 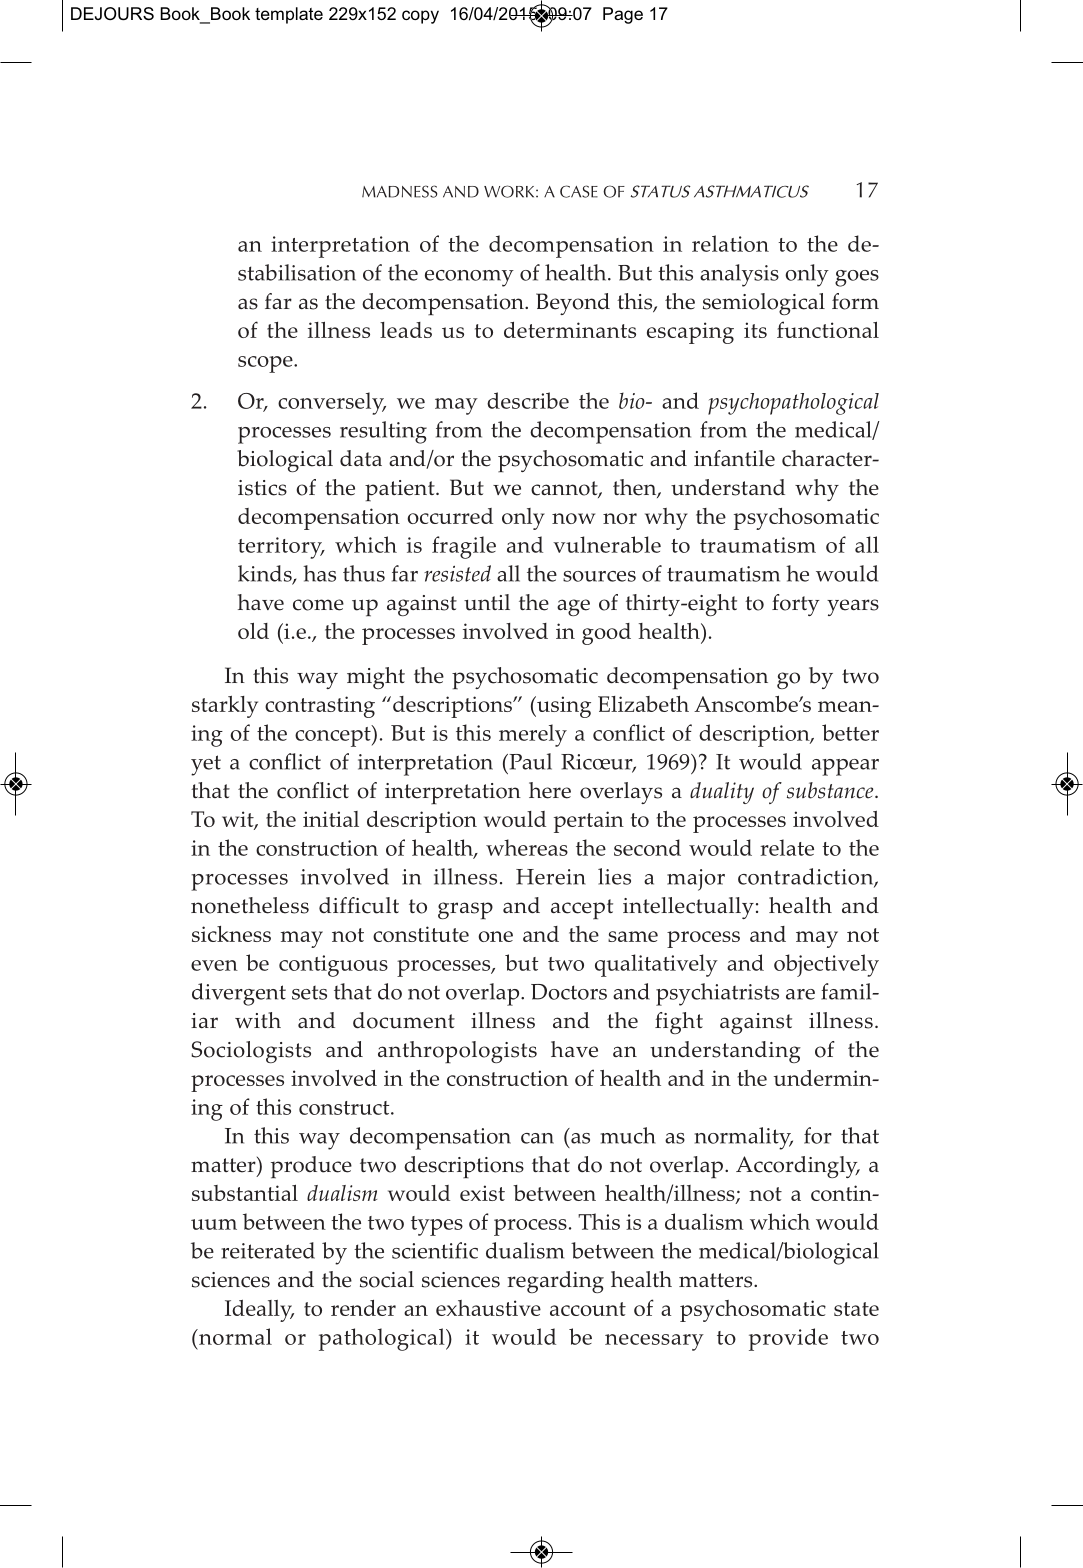 What do you see at coordinates (734, 458) in the screenshot?
I see `infantile` at bounding box center [734, 458].
